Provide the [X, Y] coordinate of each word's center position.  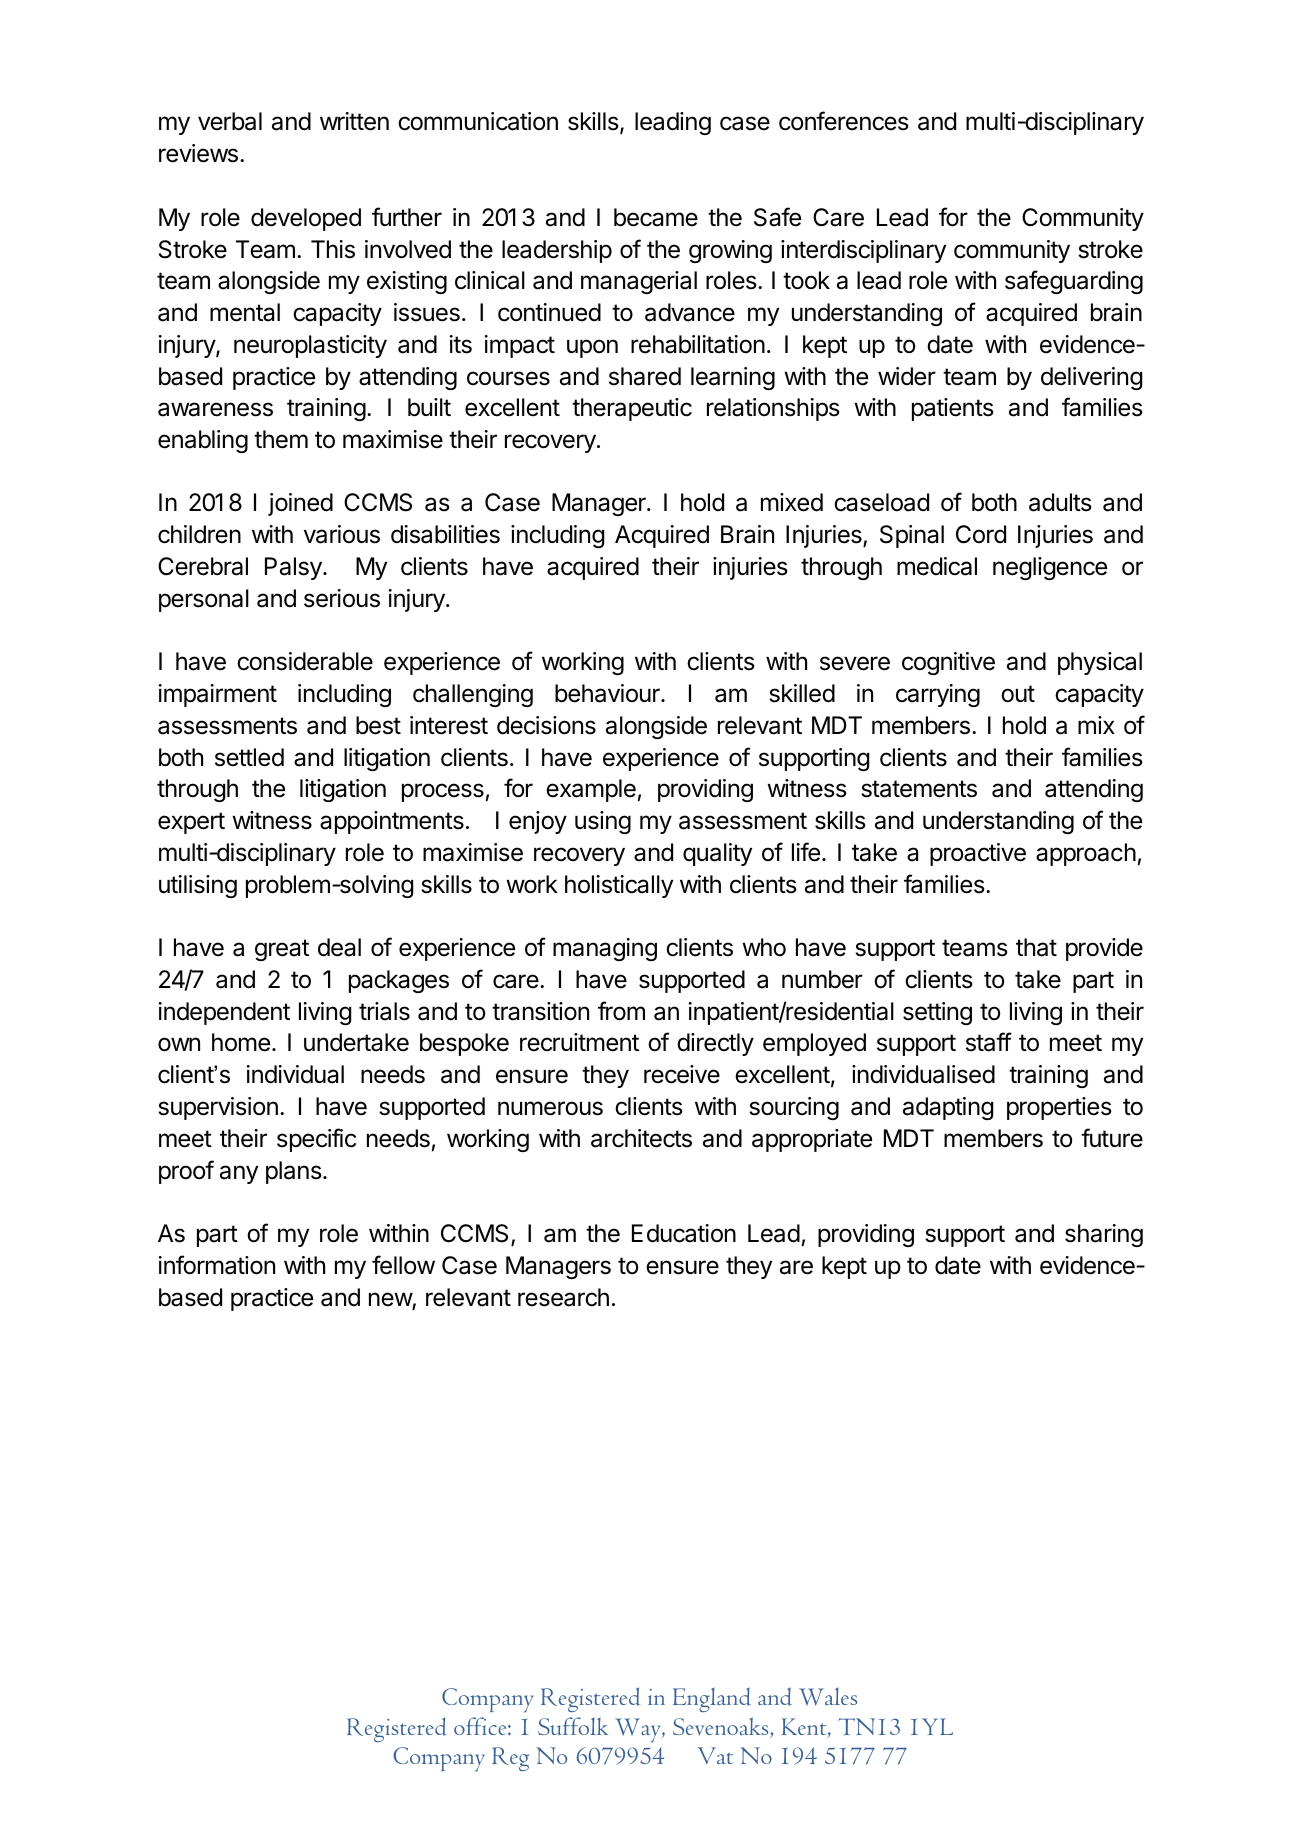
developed [306, 219]
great [282, 950]
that [1036, 947]
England [712, 1699]
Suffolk [573, 1726]
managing [605, 949]
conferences [844, 121]
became [656, 217]
